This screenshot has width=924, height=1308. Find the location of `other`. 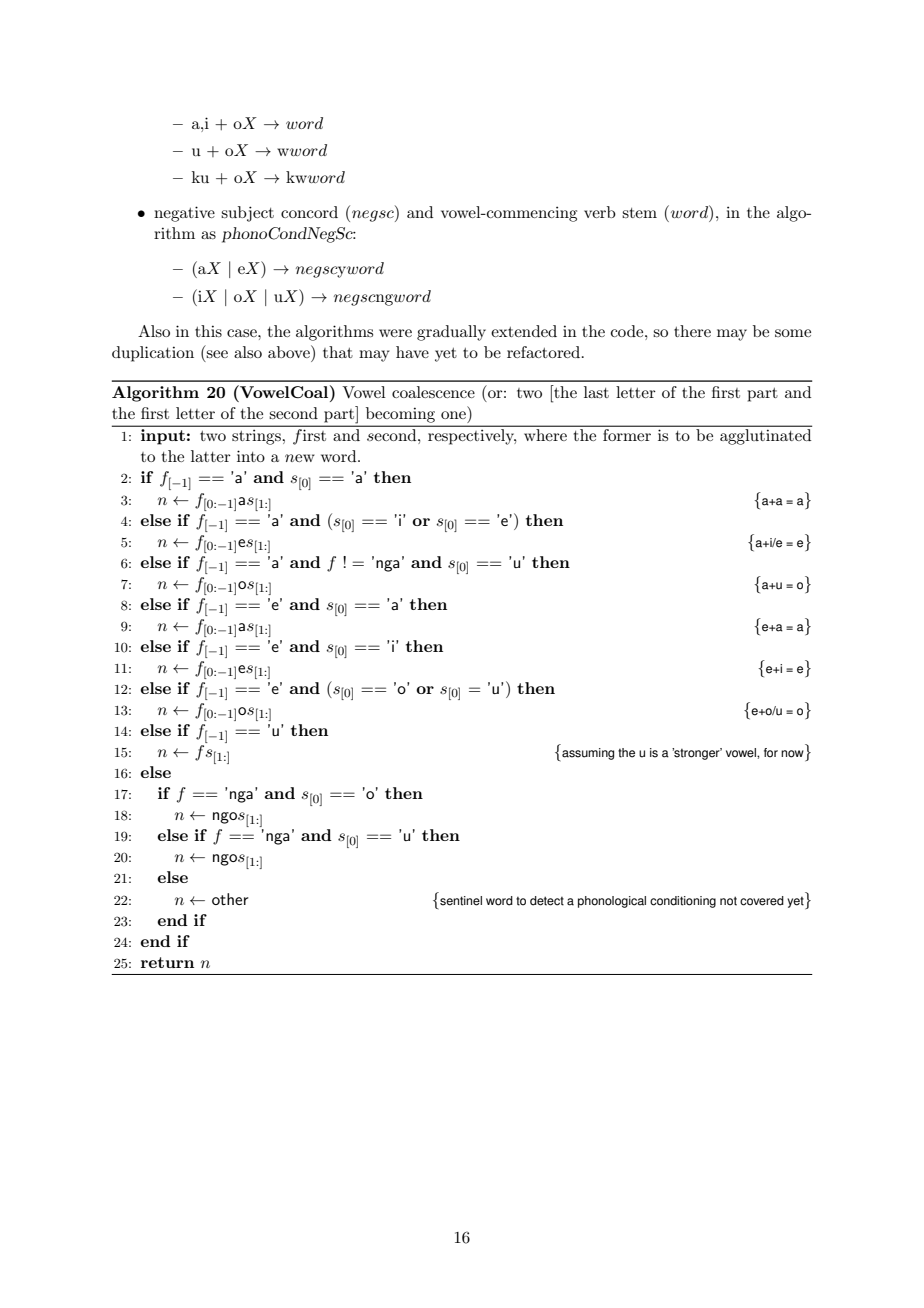

other is located at coordinates (230, 899).
